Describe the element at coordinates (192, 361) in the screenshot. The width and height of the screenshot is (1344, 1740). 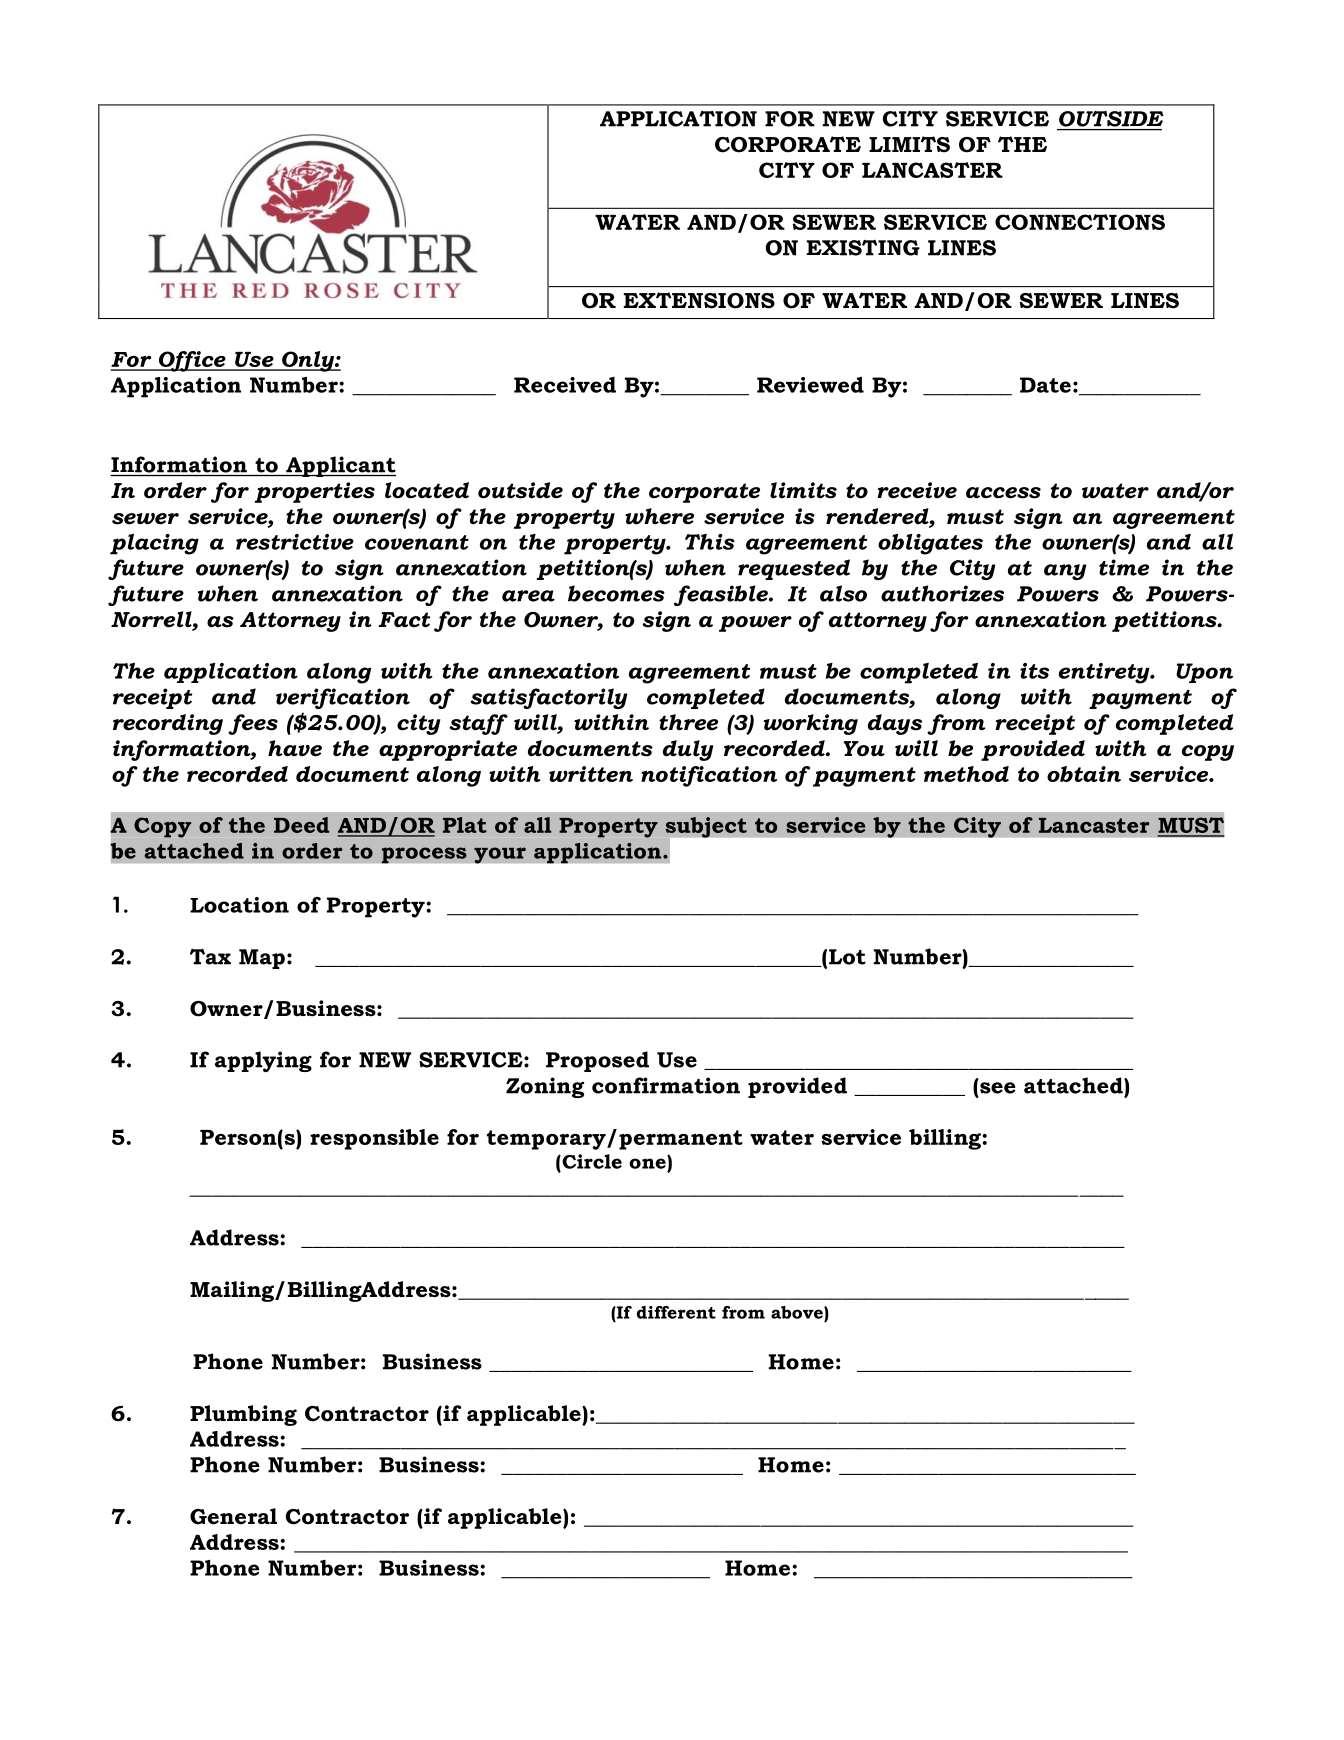
I see `Office` at that location.
